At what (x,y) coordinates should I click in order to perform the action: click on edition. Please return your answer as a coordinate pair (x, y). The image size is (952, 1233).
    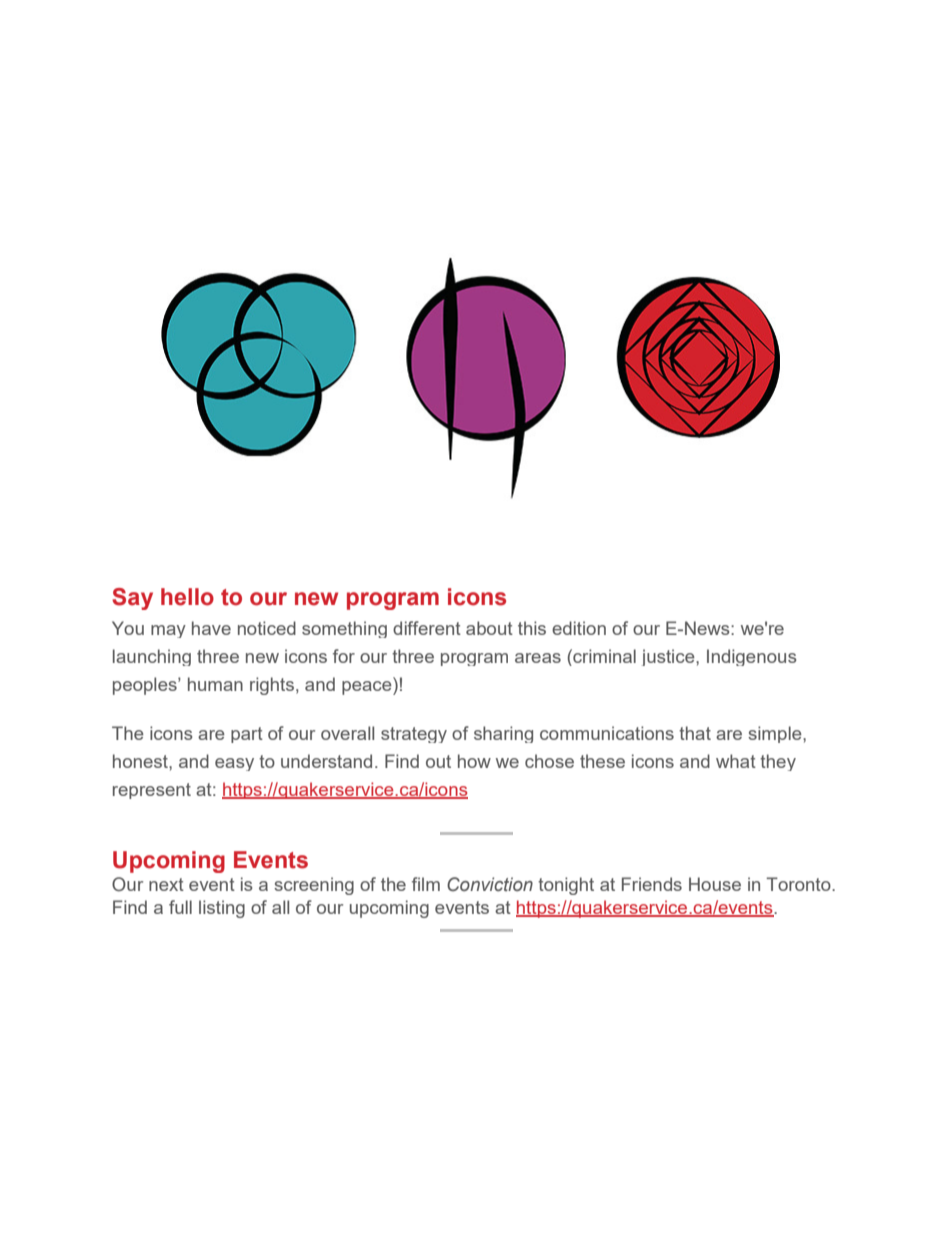
    Looking at the image, I should click on (579, 628).
